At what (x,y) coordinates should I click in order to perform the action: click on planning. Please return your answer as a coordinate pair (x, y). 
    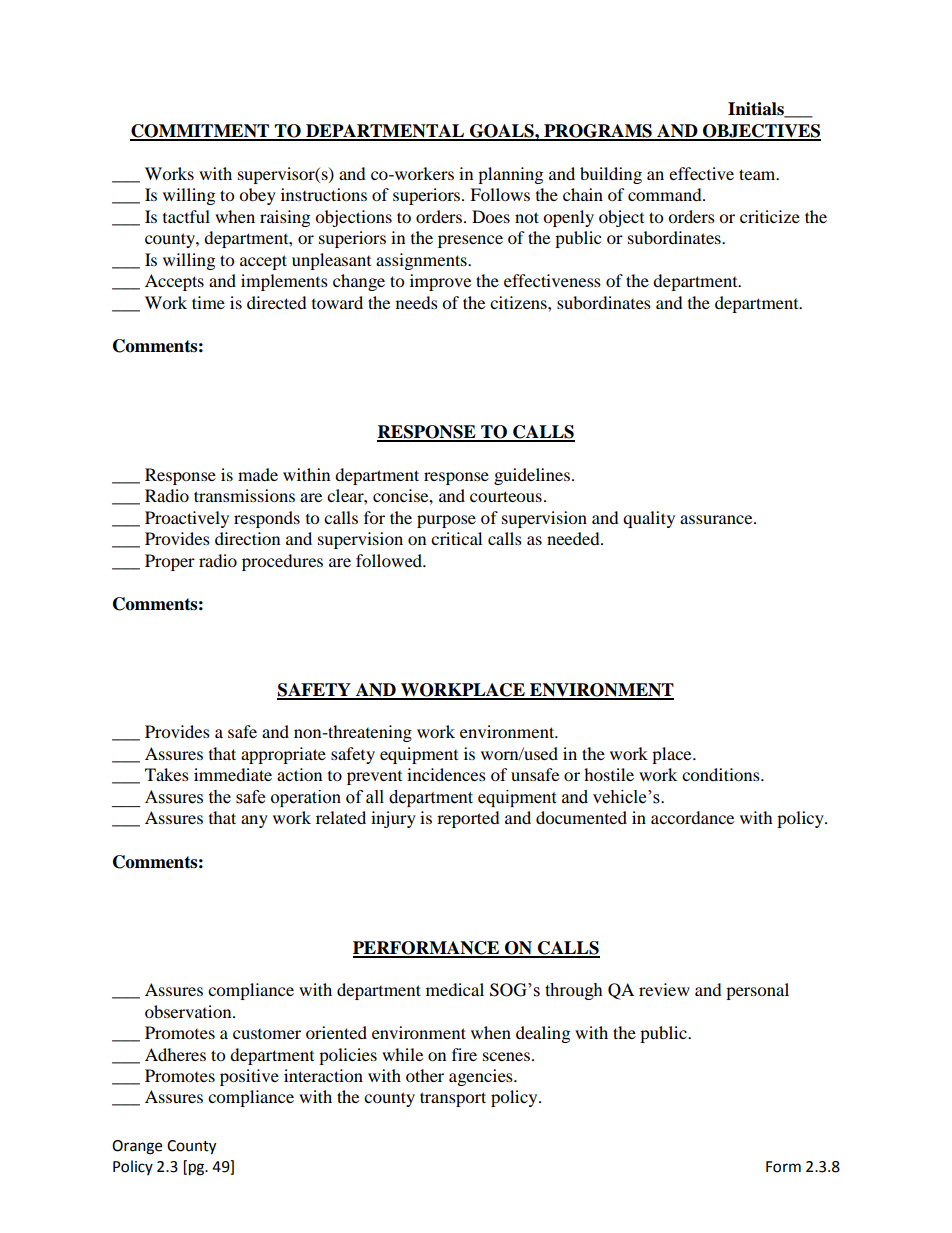
    Looking at the image, I should click on (510, 175).
